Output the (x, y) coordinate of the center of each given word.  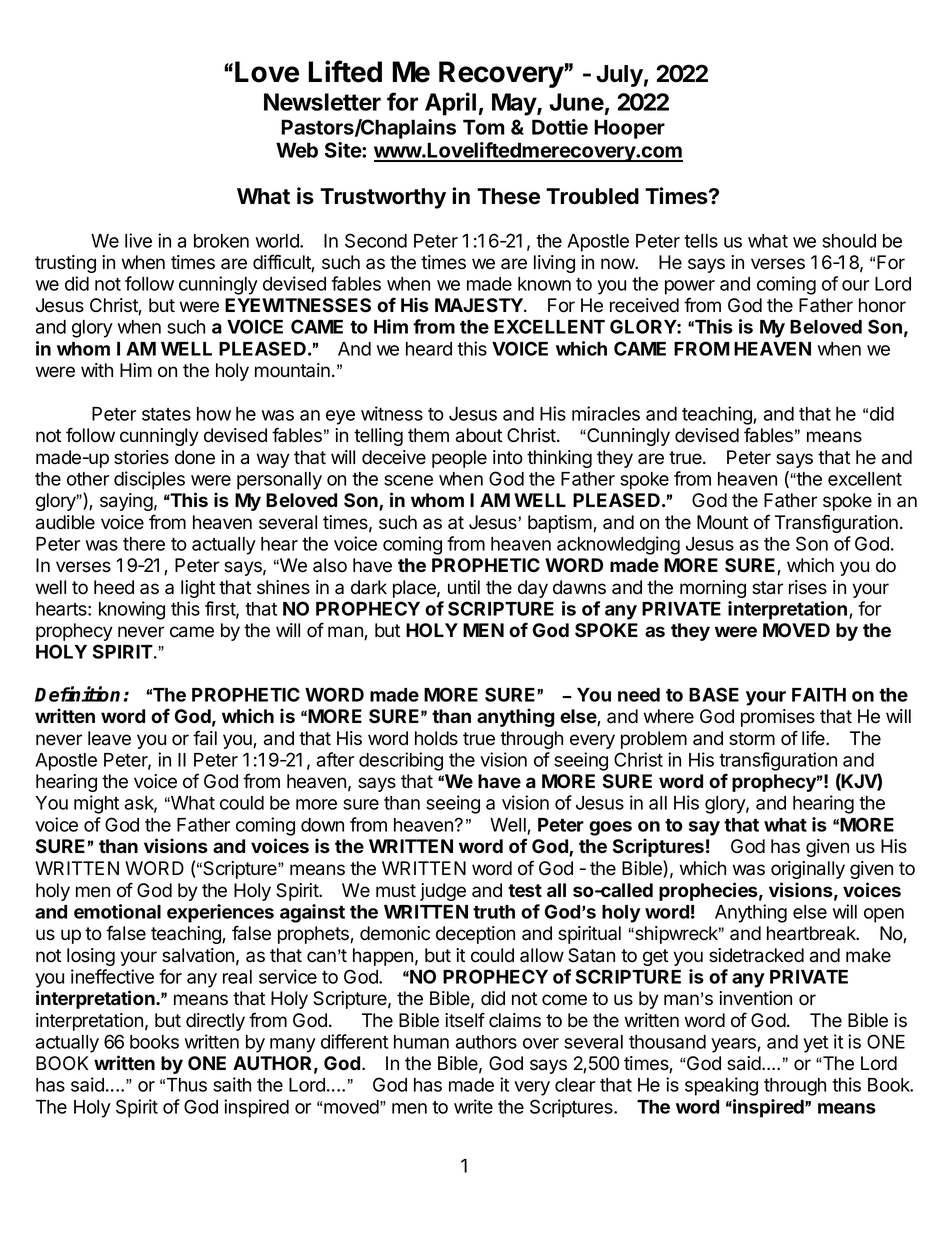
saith (232, 1084)
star (767, 588)
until (464, 587)
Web (297, 150)
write (473, 1106)
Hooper (629, 129)
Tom (483, 127)
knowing (132, 610)
